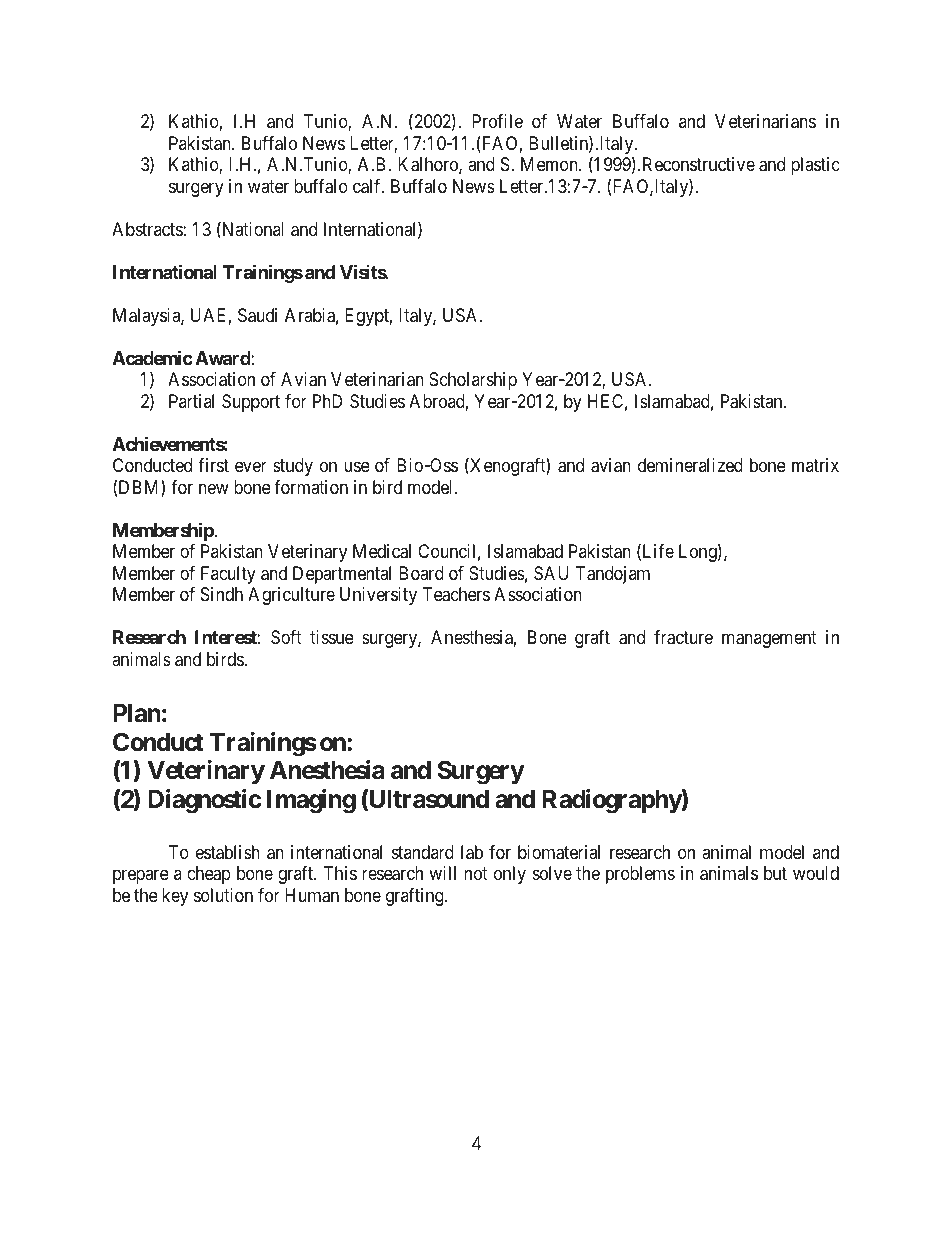  I want to click on Medical, so click(382, 551).
